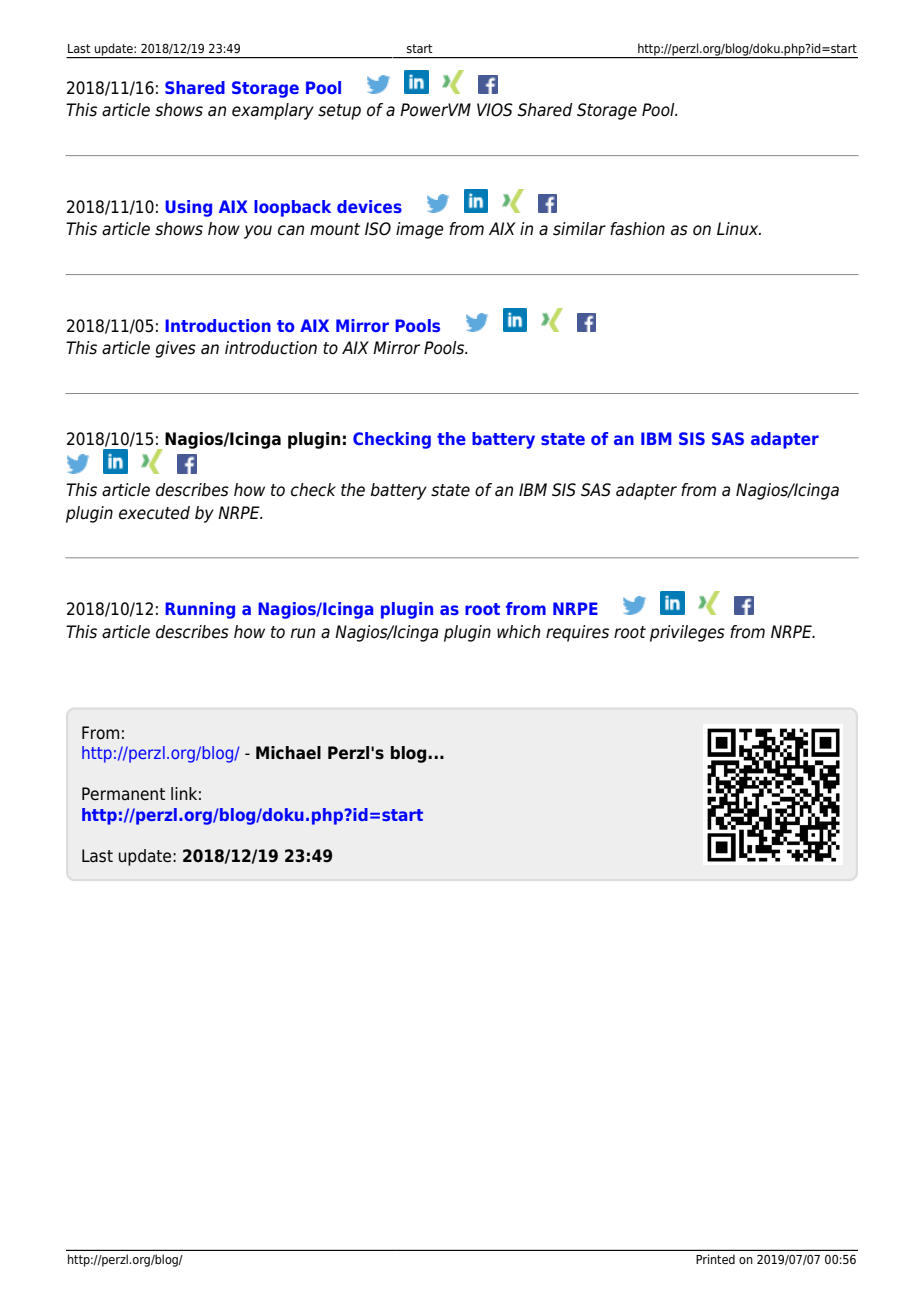 This page has width=924, height=1308. What do you see at coordinates (154, 513) in the page?
I see `executed` at bounding box center [154, 513].
